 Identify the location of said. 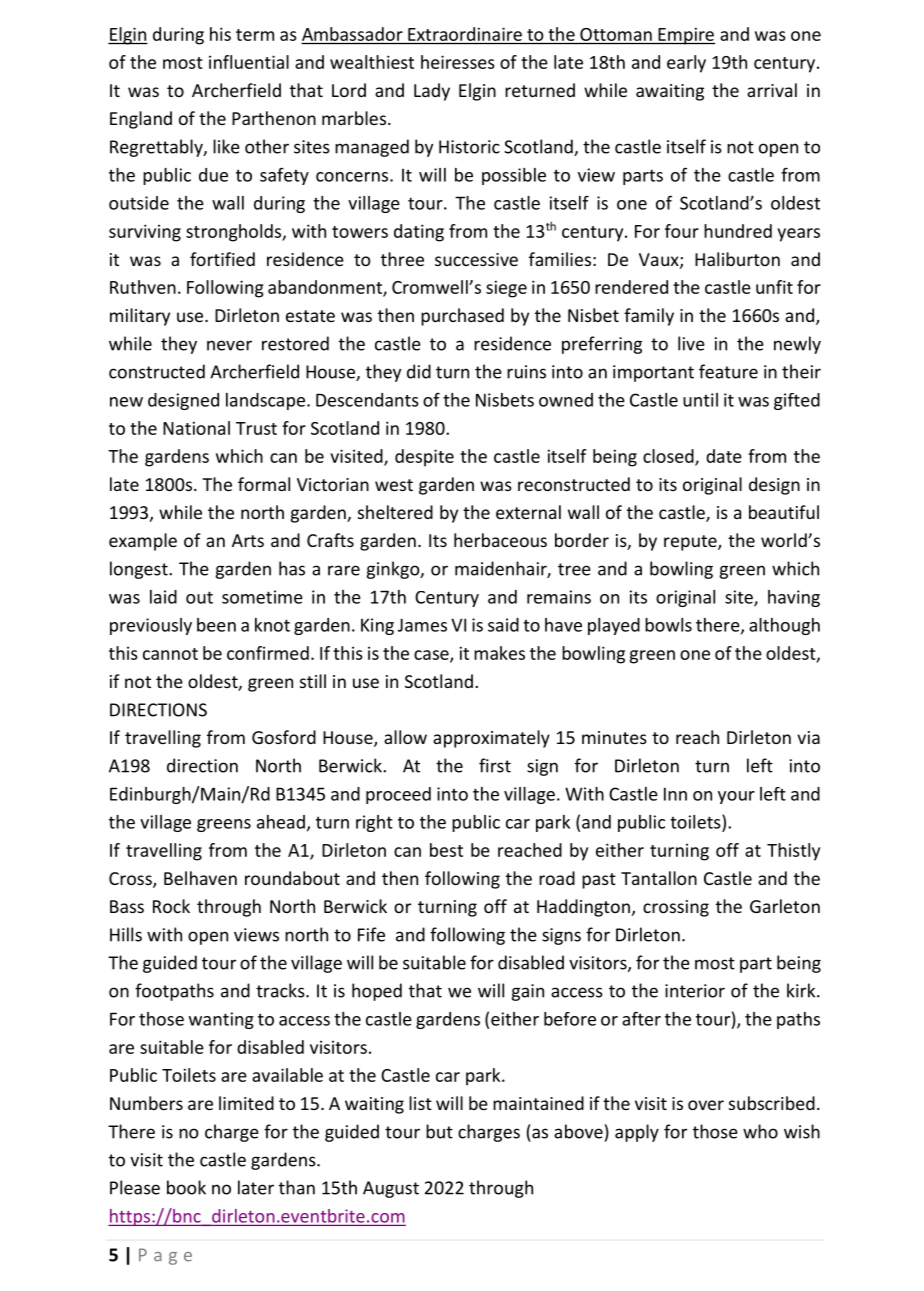
(503, 625).
